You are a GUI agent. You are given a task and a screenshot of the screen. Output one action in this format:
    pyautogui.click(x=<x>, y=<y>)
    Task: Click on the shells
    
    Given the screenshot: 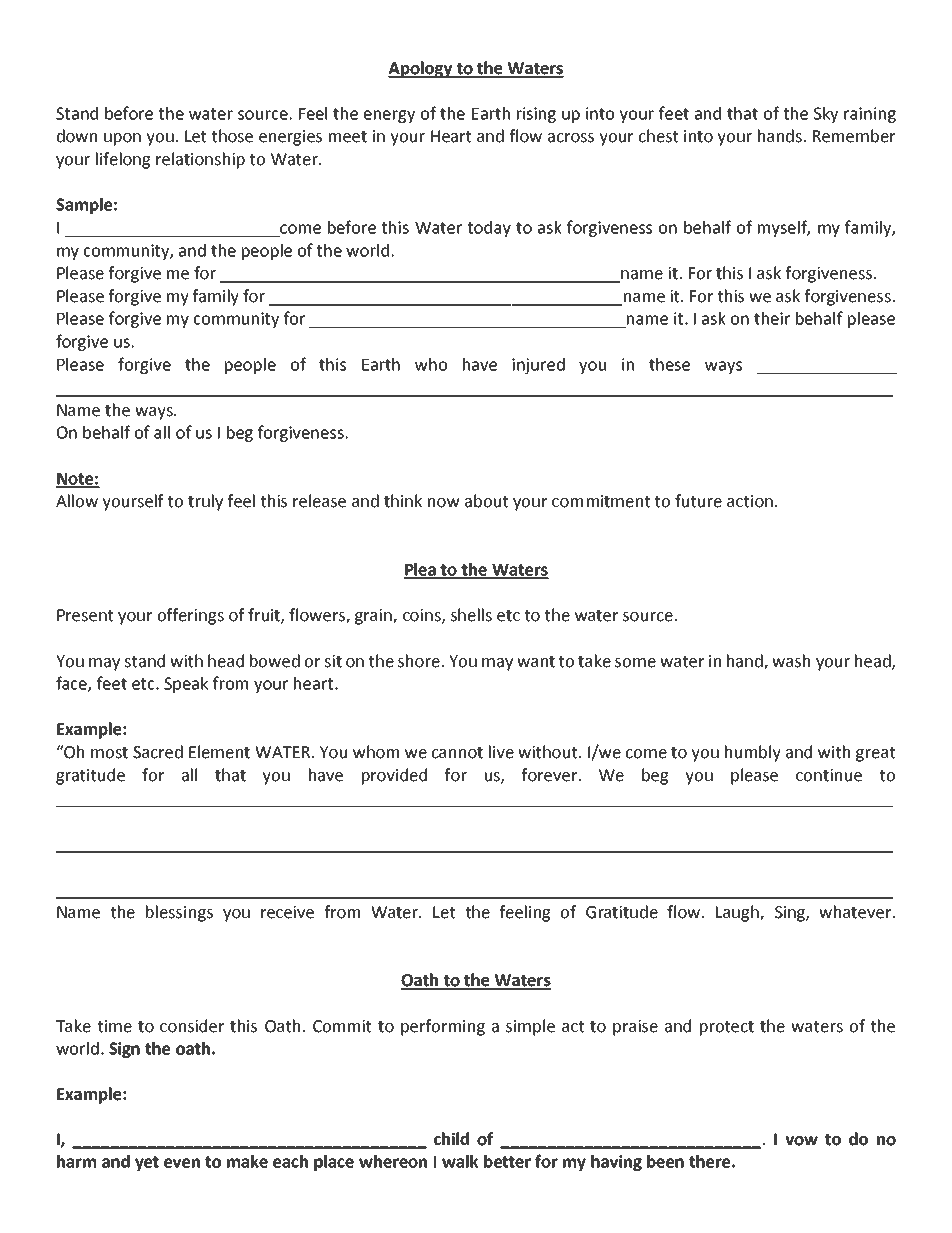 What is the action you would take?
    pyautogui.click(x=471, y=615)
